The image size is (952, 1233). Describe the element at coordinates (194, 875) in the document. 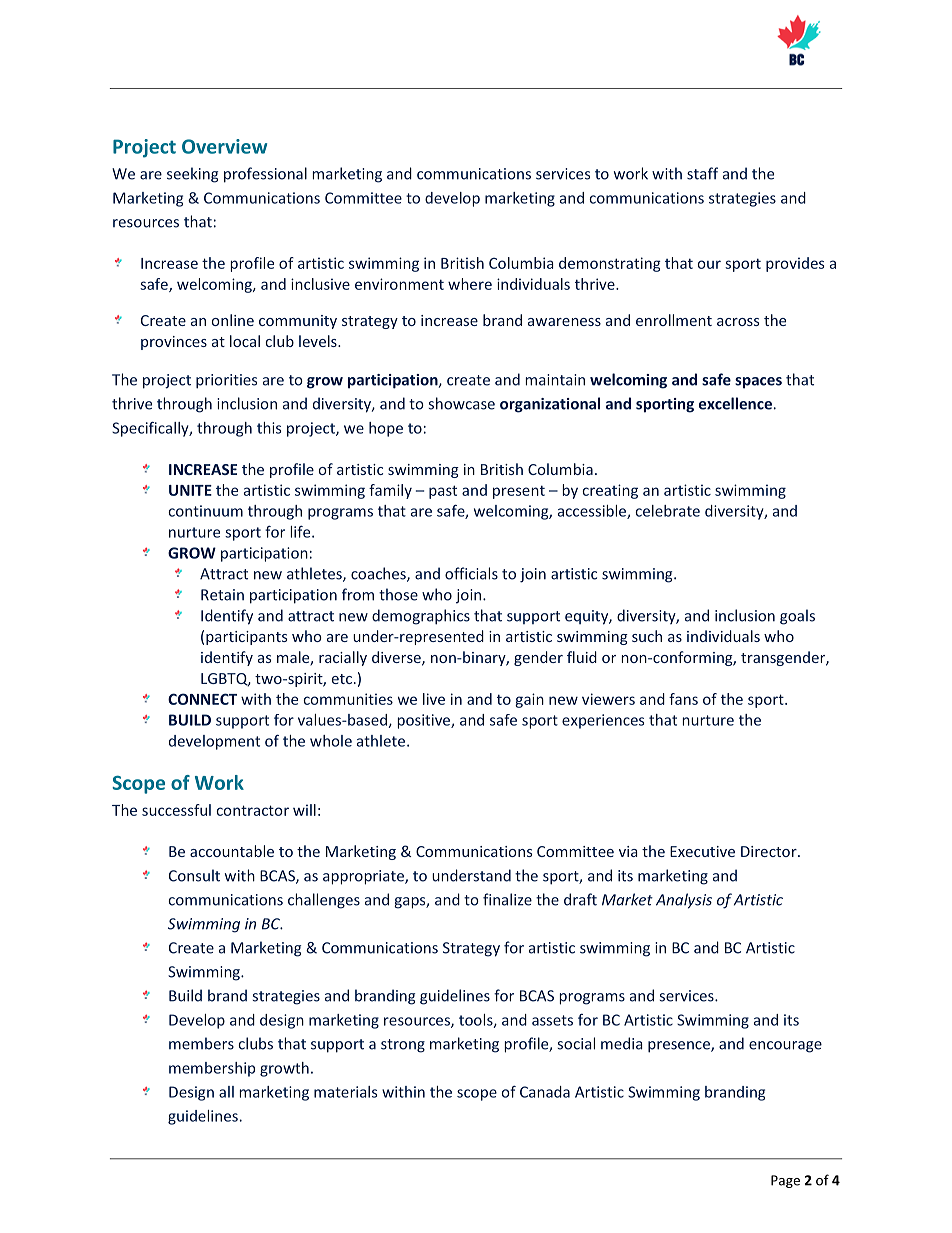

I see `Consult` at that location.
